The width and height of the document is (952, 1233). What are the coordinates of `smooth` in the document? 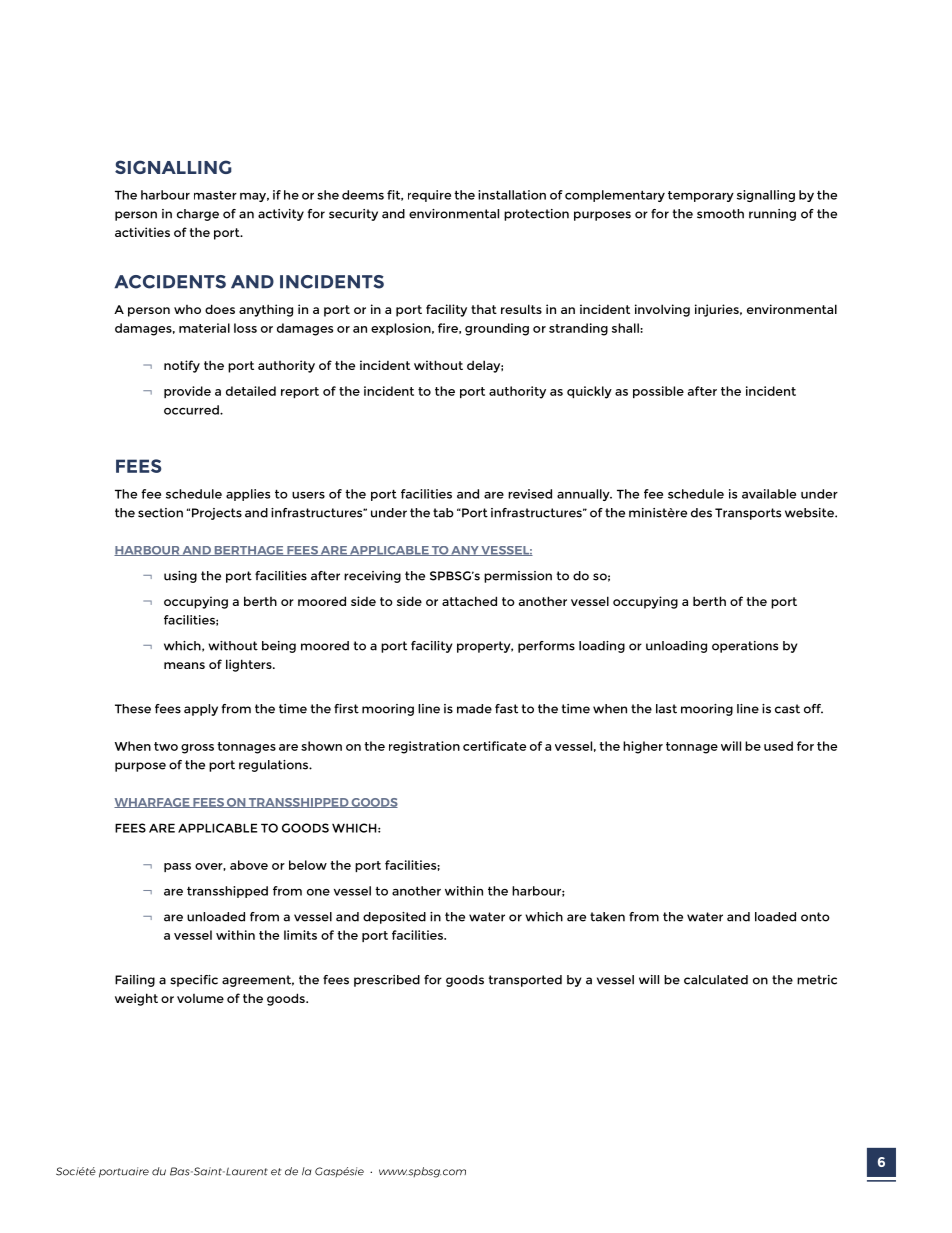 It's located at (720, 214).
